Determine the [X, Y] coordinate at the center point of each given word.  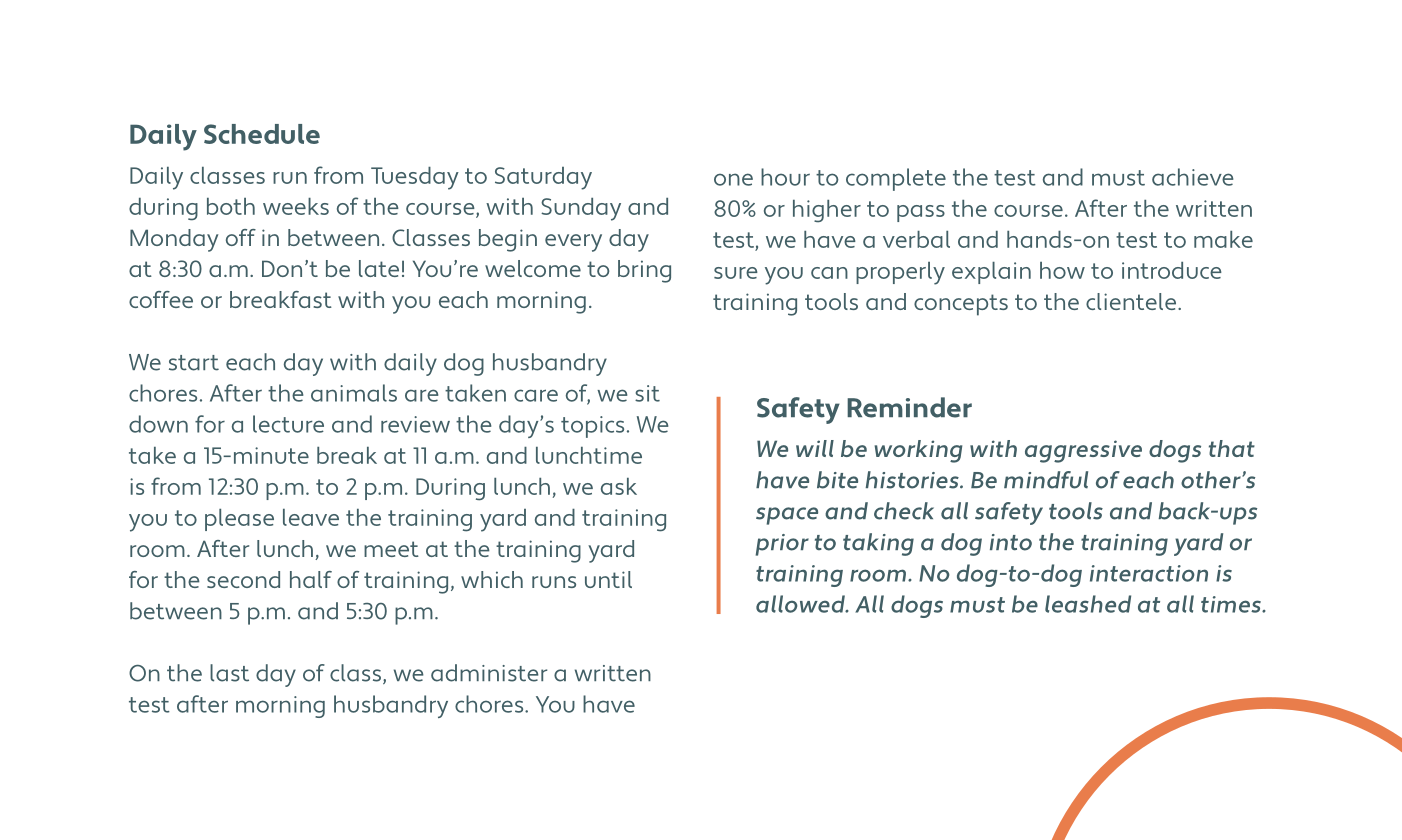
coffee [161, 299]
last [229, 673]
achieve [1192, 177]
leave [311, 517]
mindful [1046, 480]
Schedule [262, 134]
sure [736, 273]
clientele [1132, 301]
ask [619, 486]
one [733, 179]
